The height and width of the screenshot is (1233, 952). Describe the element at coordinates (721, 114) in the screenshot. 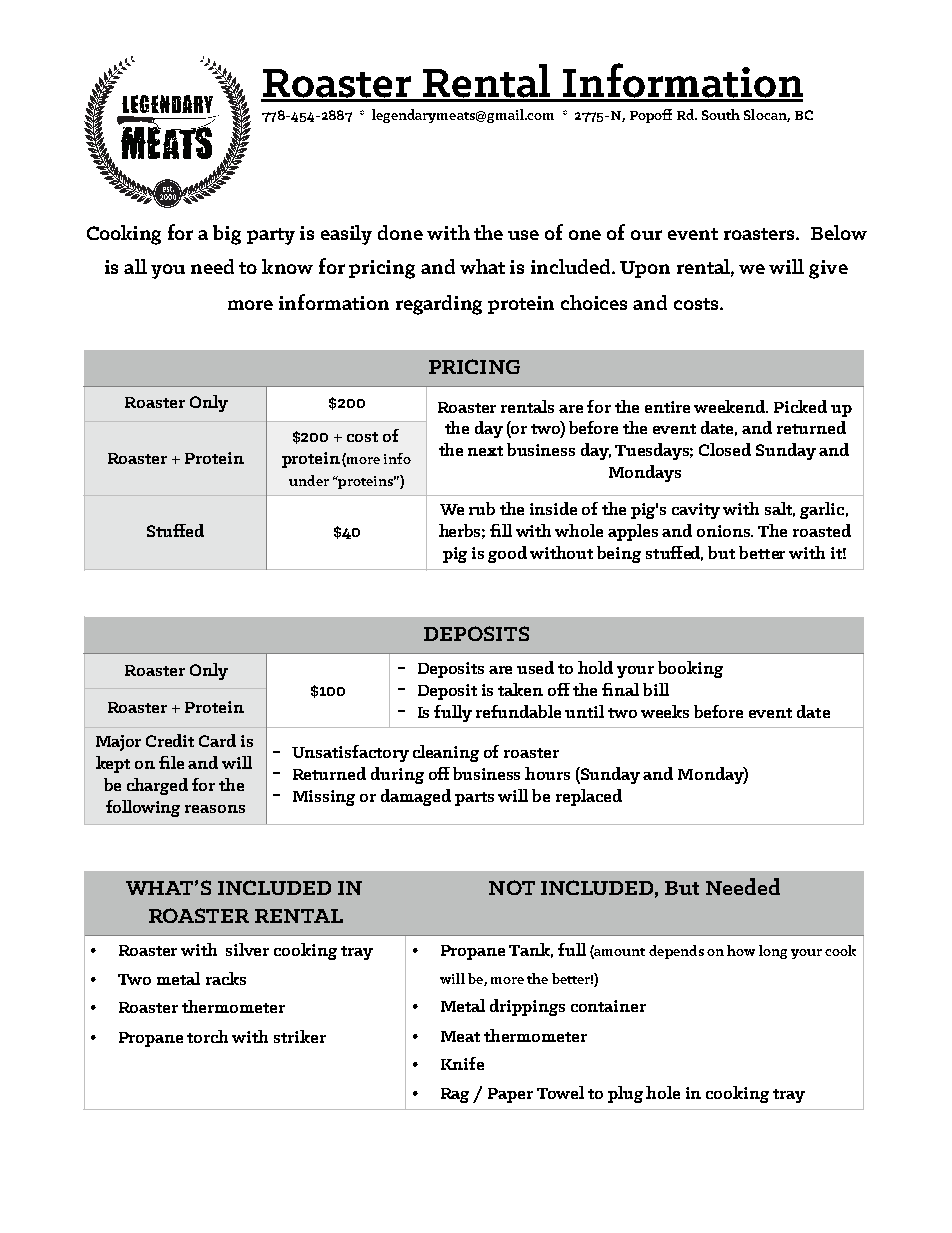

I see `South` at that location.
